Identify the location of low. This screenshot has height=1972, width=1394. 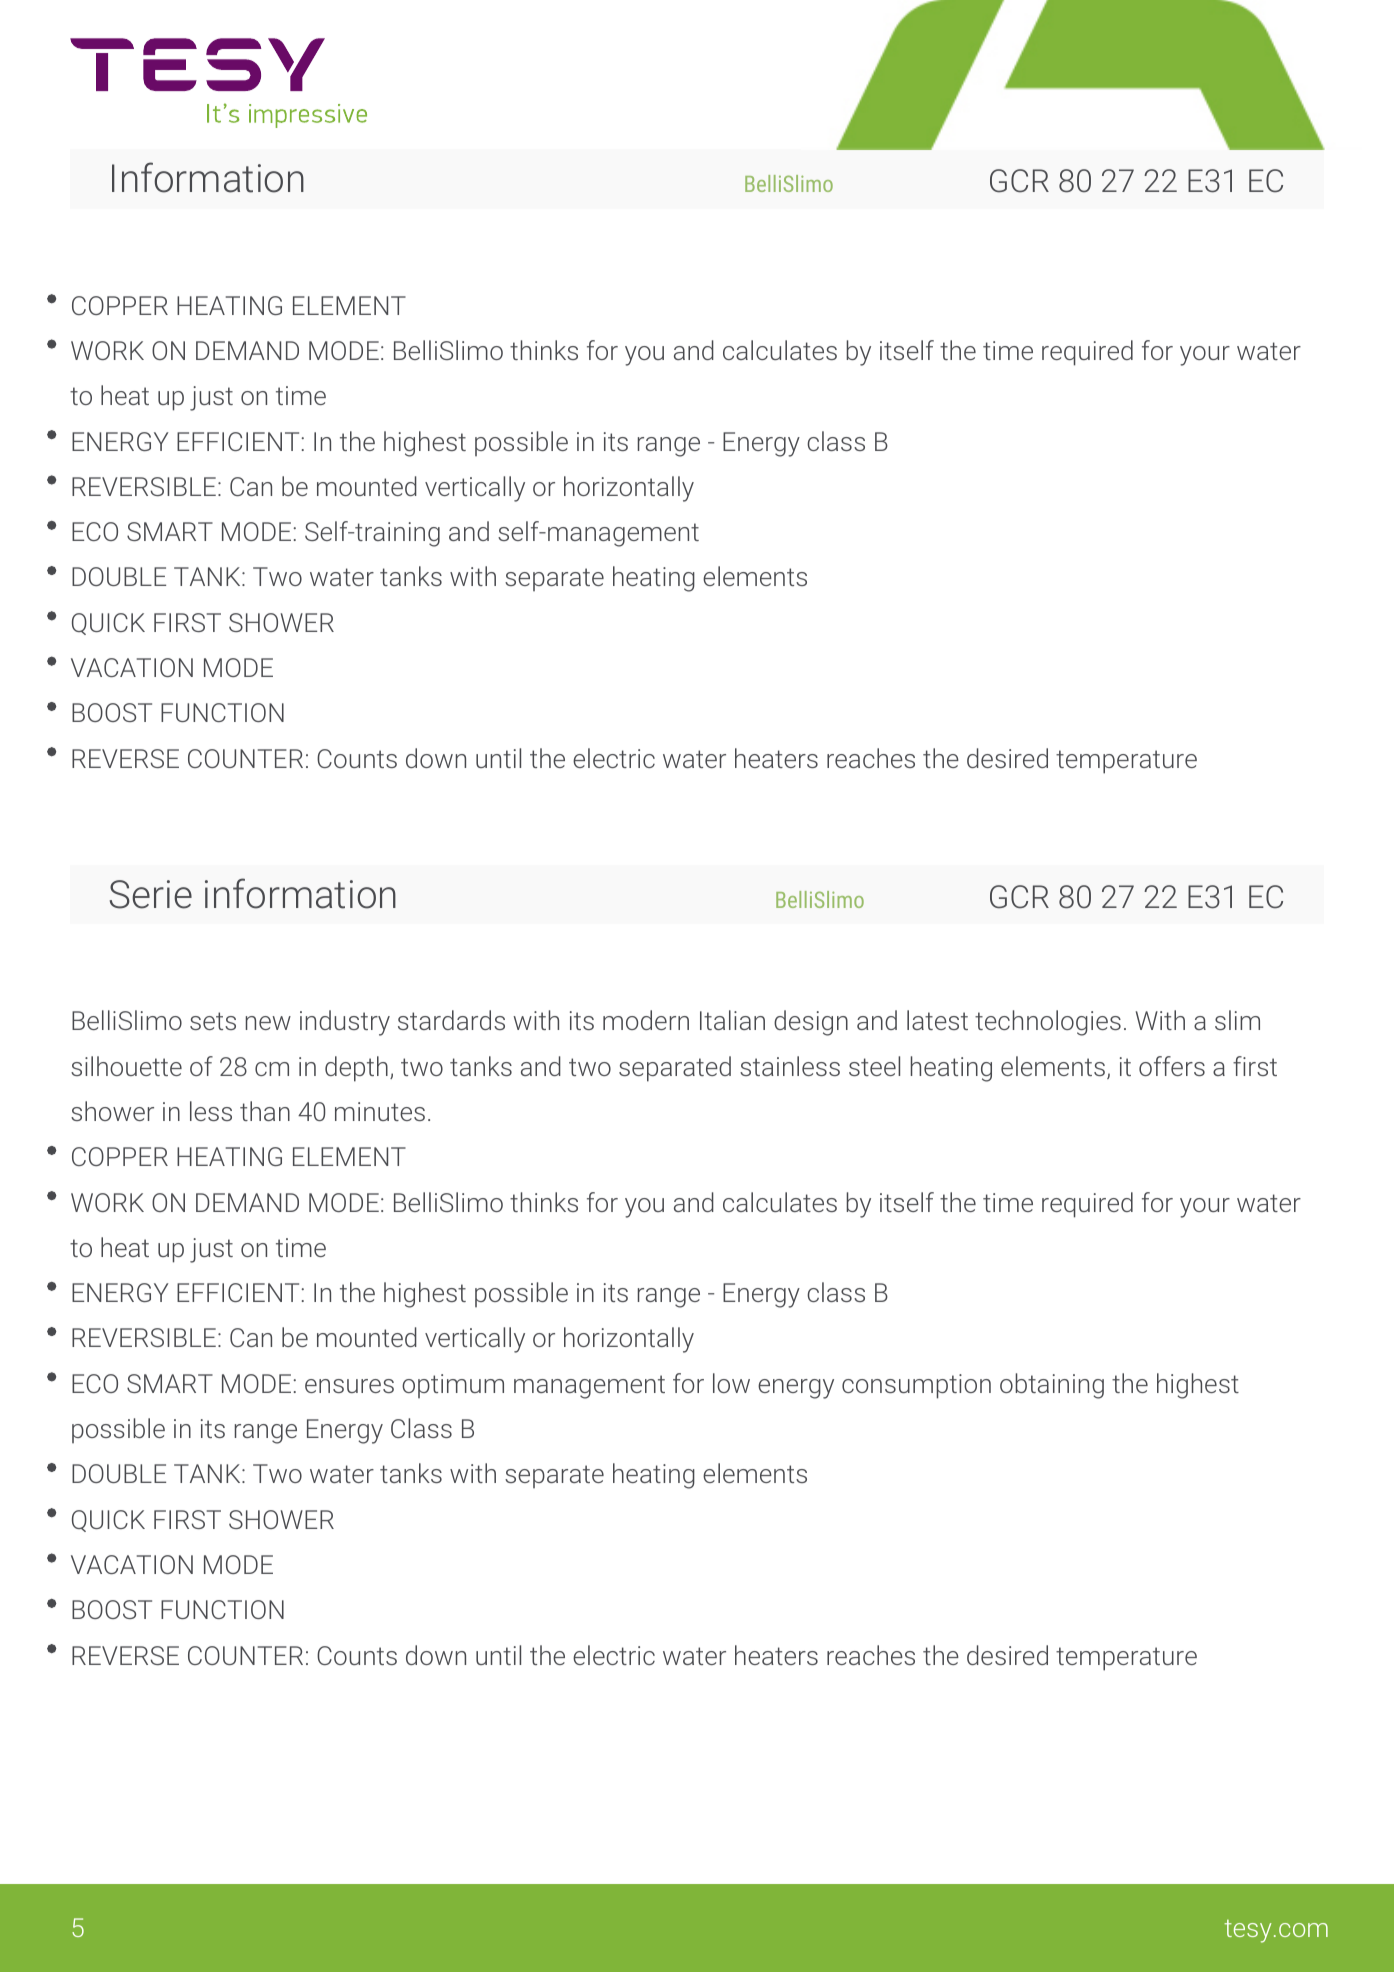
(731, 1383).
